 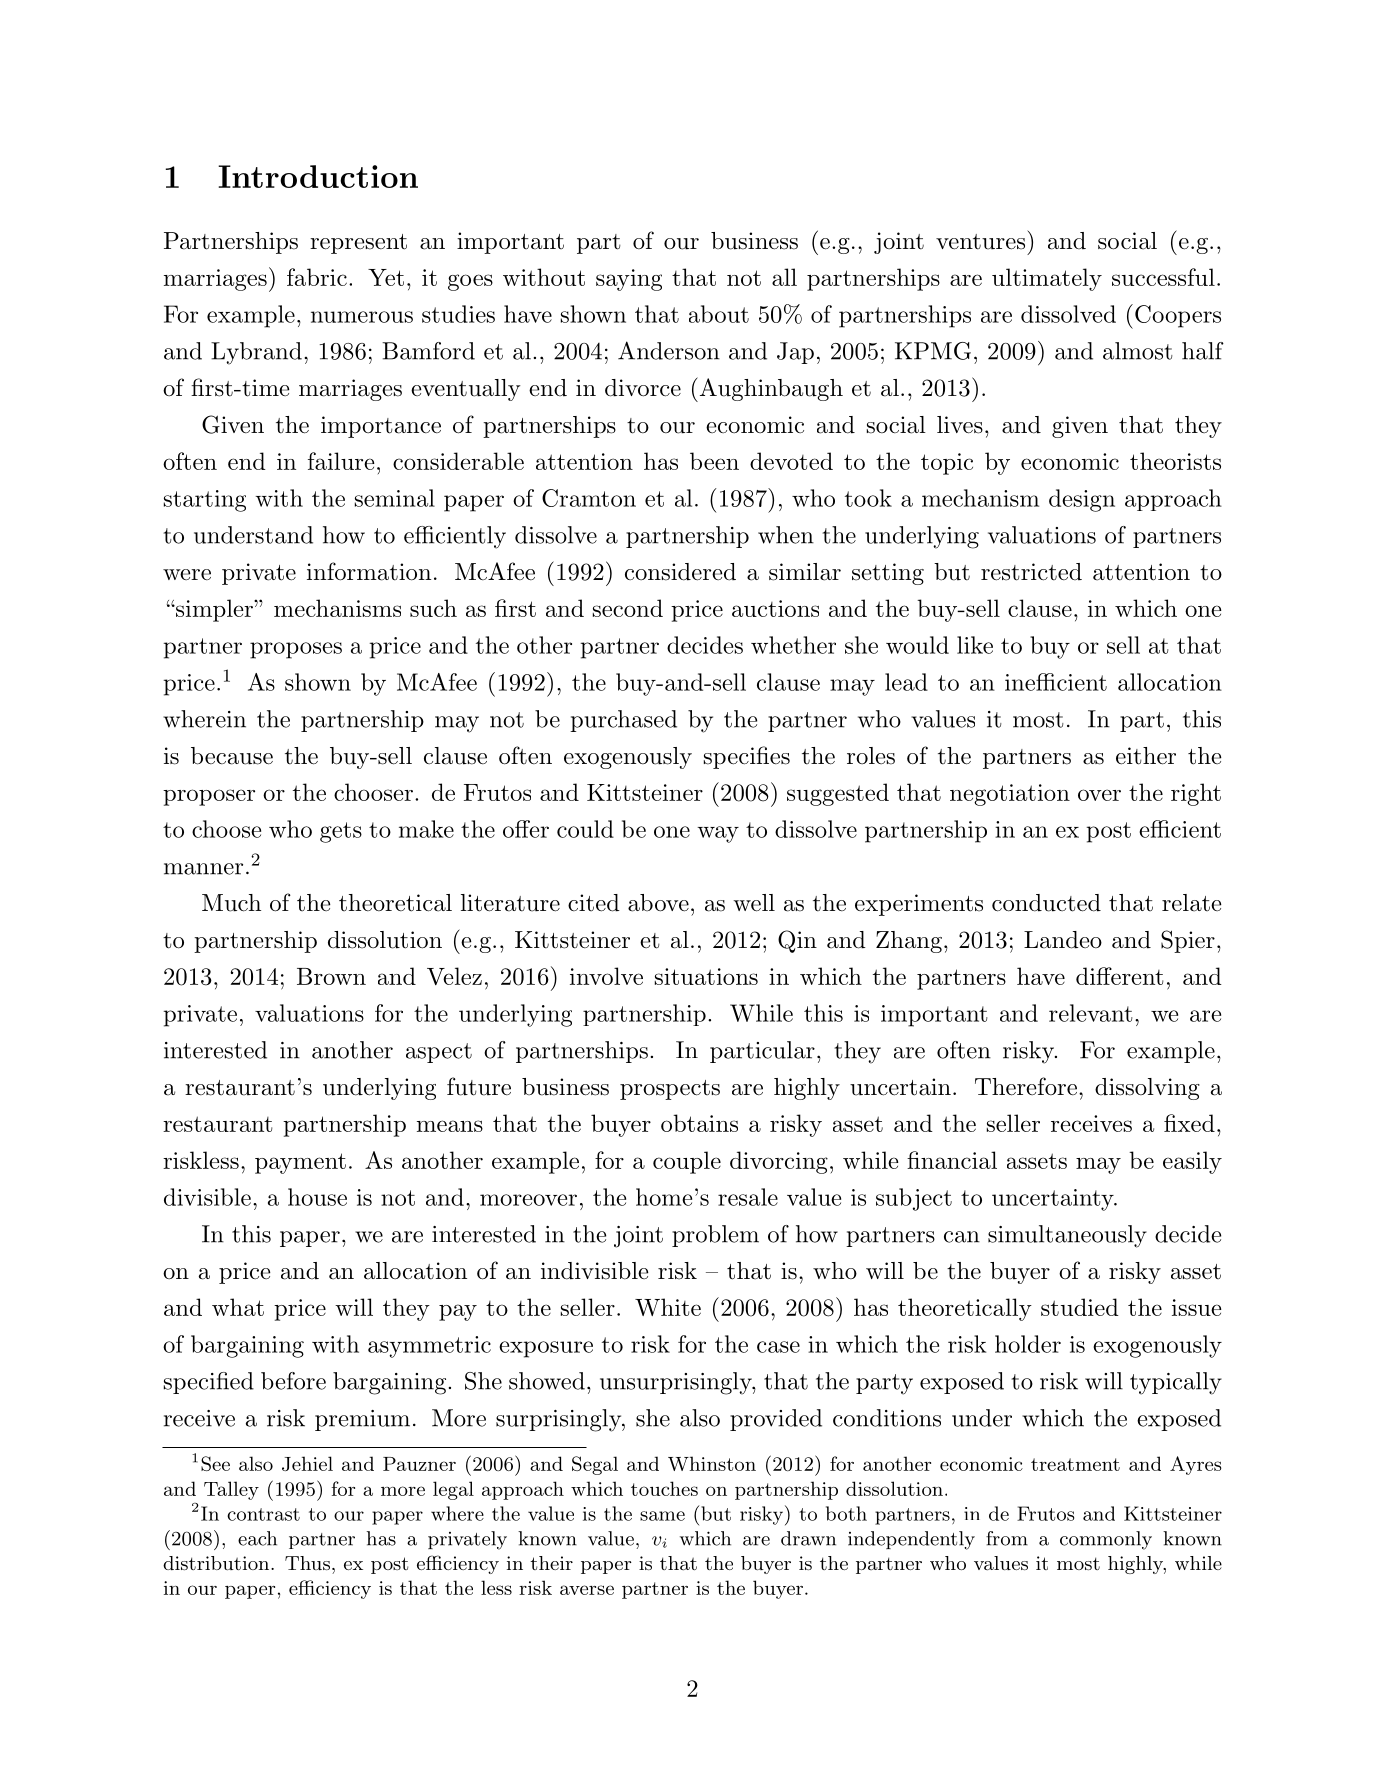 What do you see at coordinates (1047, 279) in the page?
I see `ultimately` at bounding box center [1047, 279].
